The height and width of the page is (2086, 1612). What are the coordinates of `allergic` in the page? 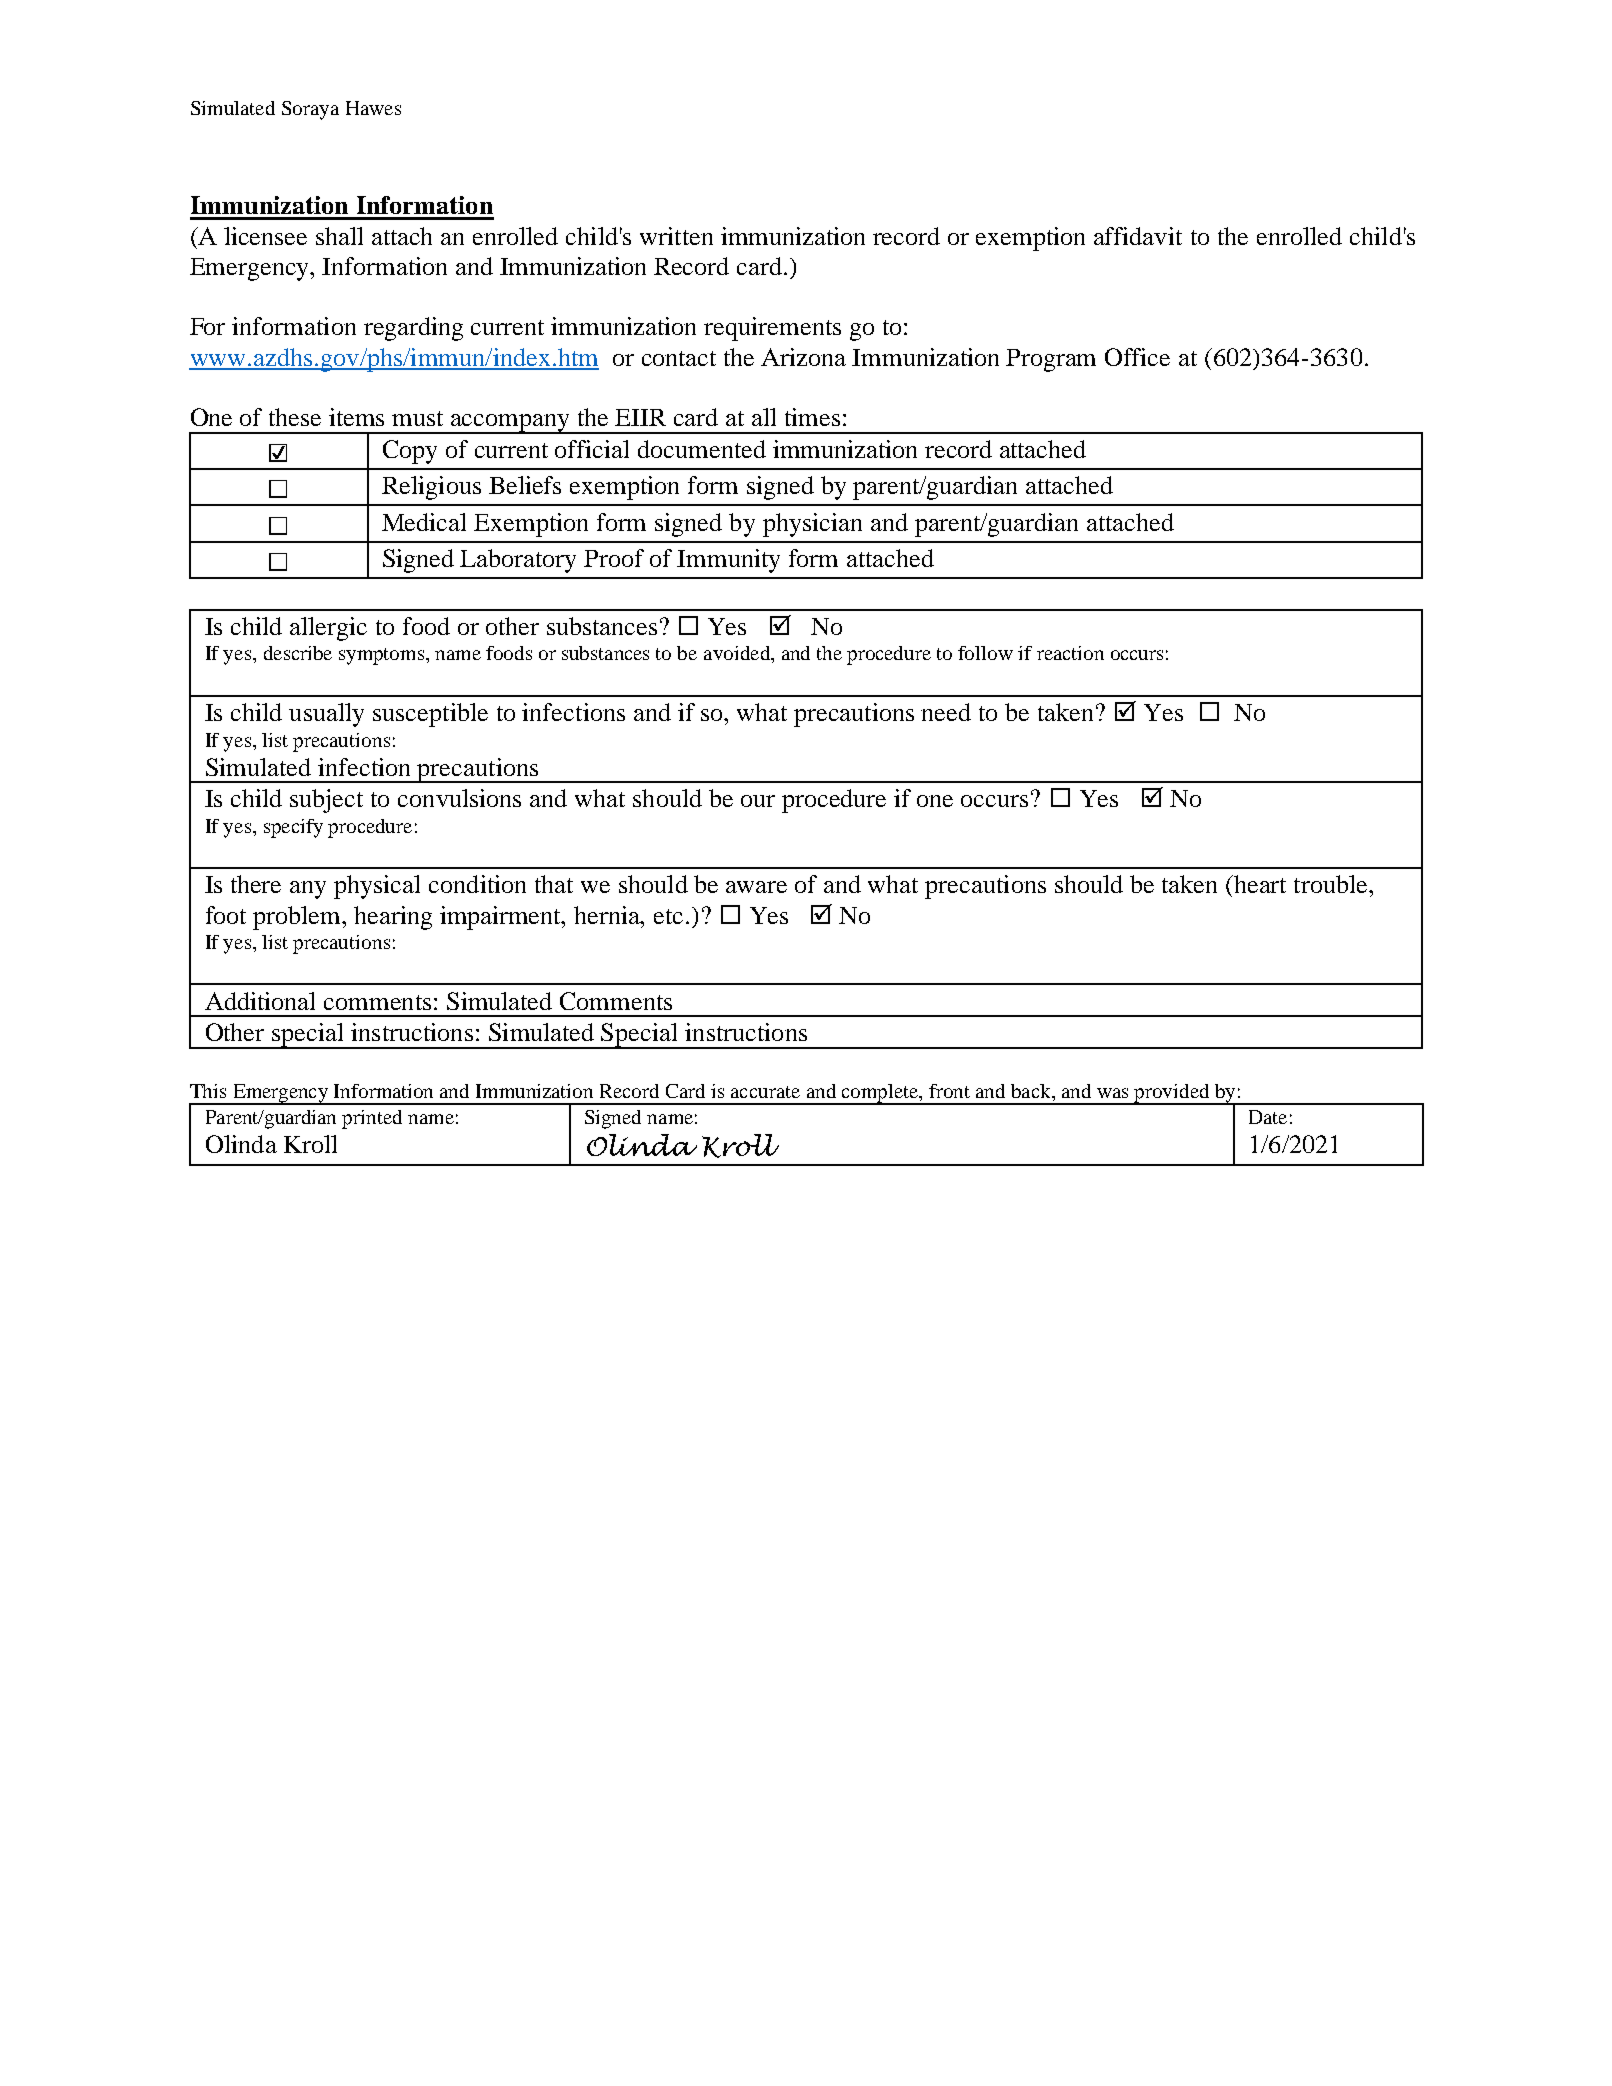 It's located at (328, 629).
